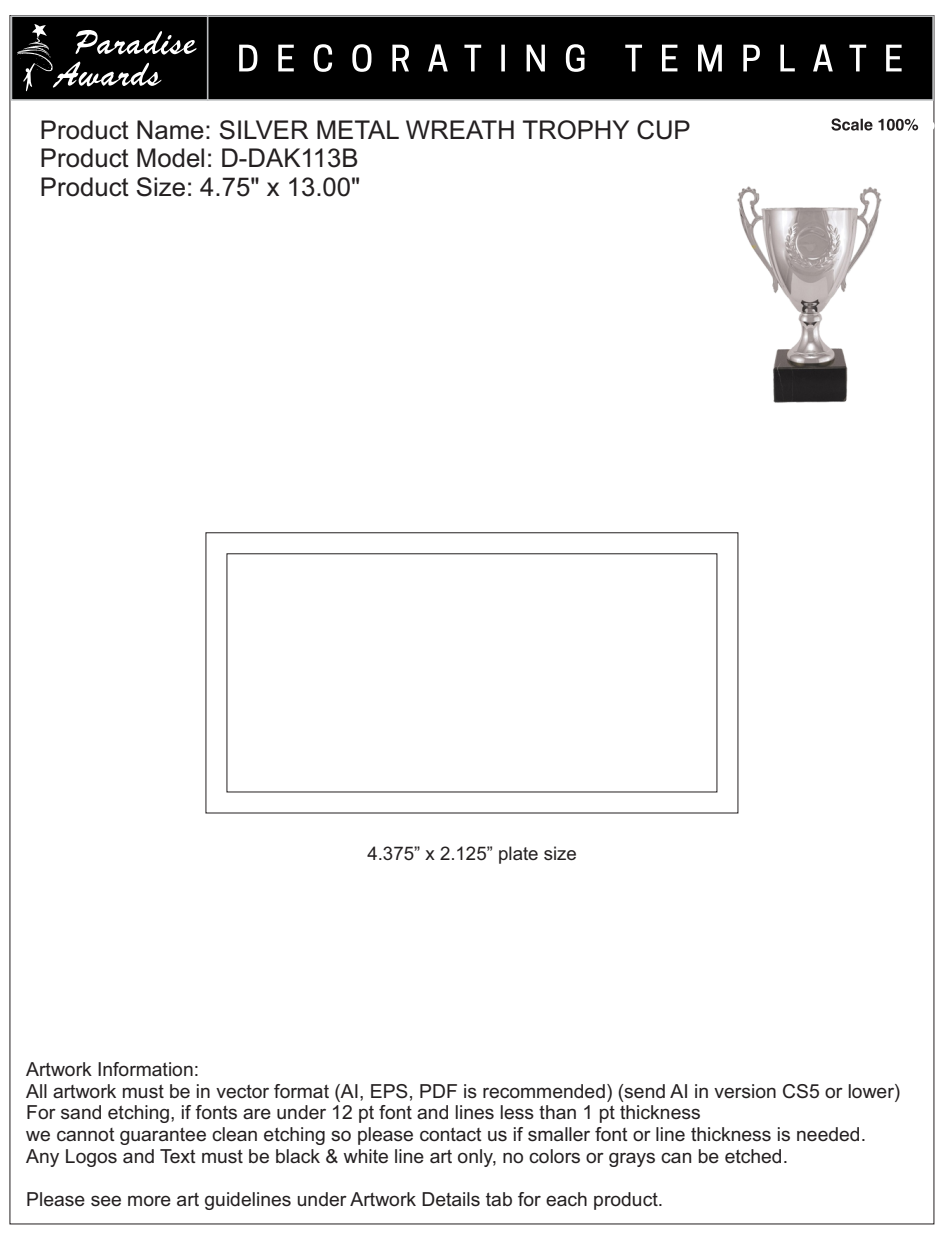 The image size is (952, 1233). What do you see at coordinates (745, 1091) in the page?
I see `version` at bounding box center [745, 1091].
